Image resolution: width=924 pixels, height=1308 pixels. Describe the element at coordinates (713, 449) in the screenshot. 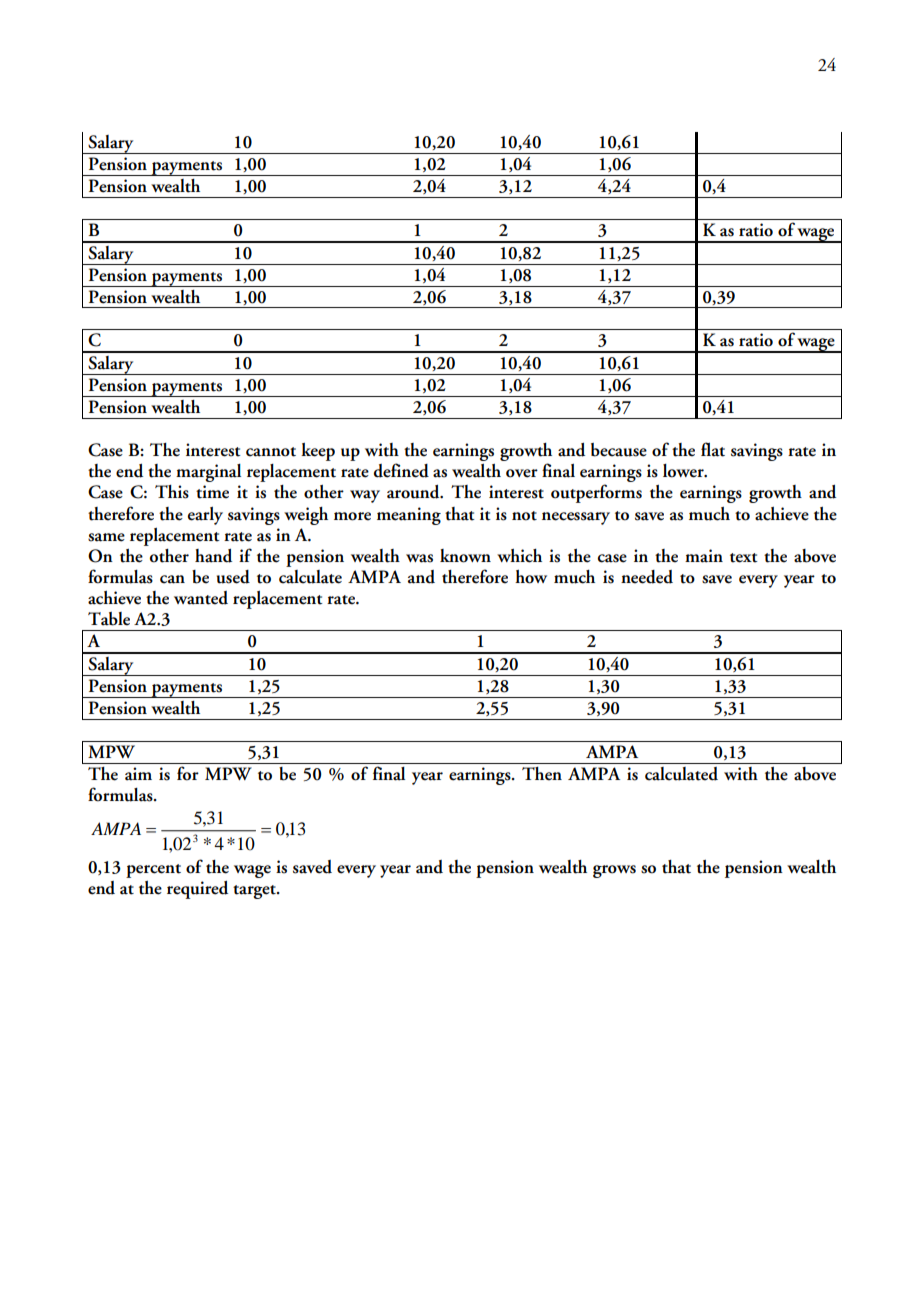

I see `flat` at that location.
